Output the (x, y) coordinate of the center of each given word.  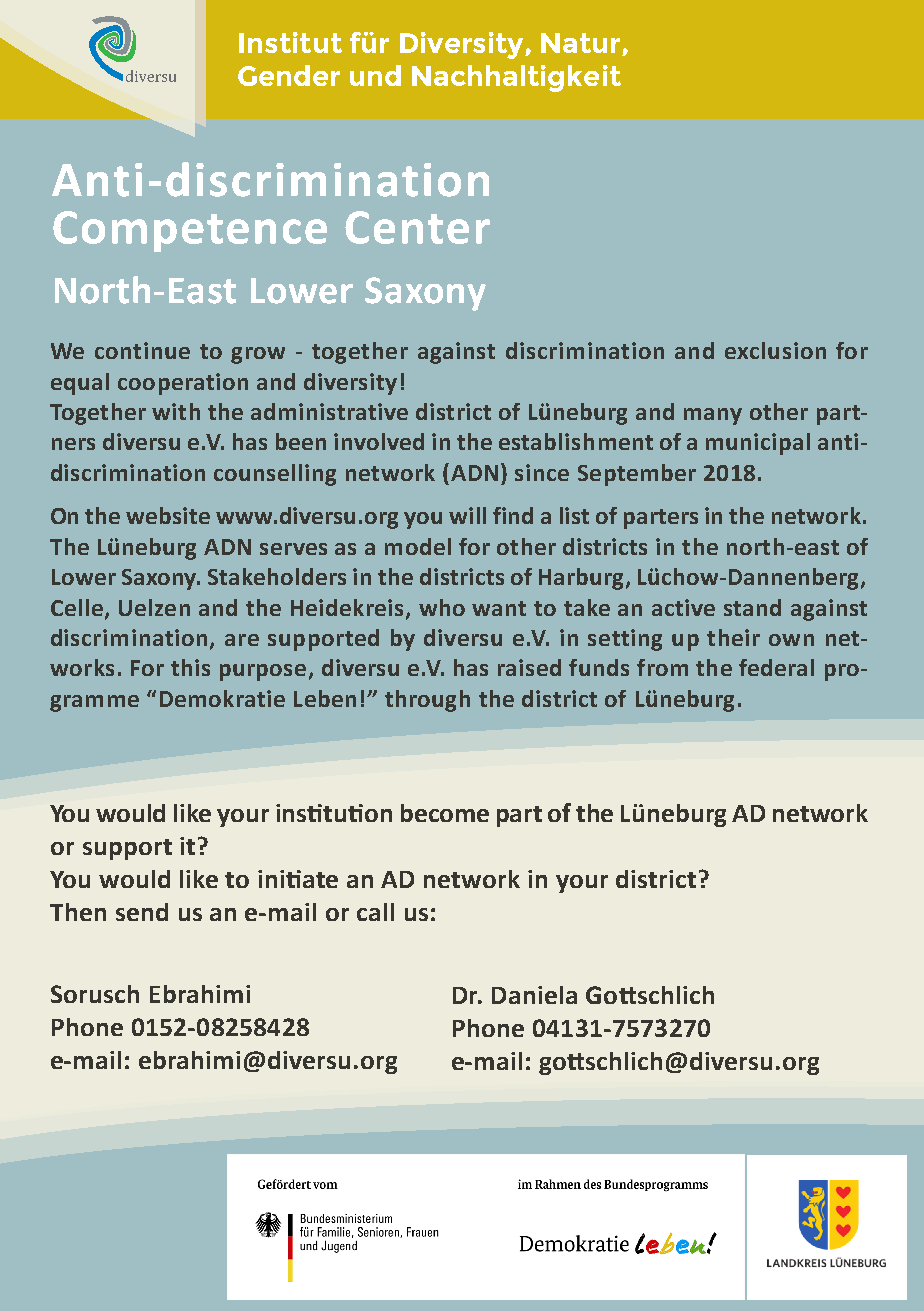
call (375, 912)
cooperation (183, 384)
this (190, 667)
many (713, 416)
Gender (289, 75)
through (427, 701)
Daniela (534, 995)
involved (379, 441)
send (142, 912)
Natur (580, 43)
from (662, 667)
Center (417, 227)
